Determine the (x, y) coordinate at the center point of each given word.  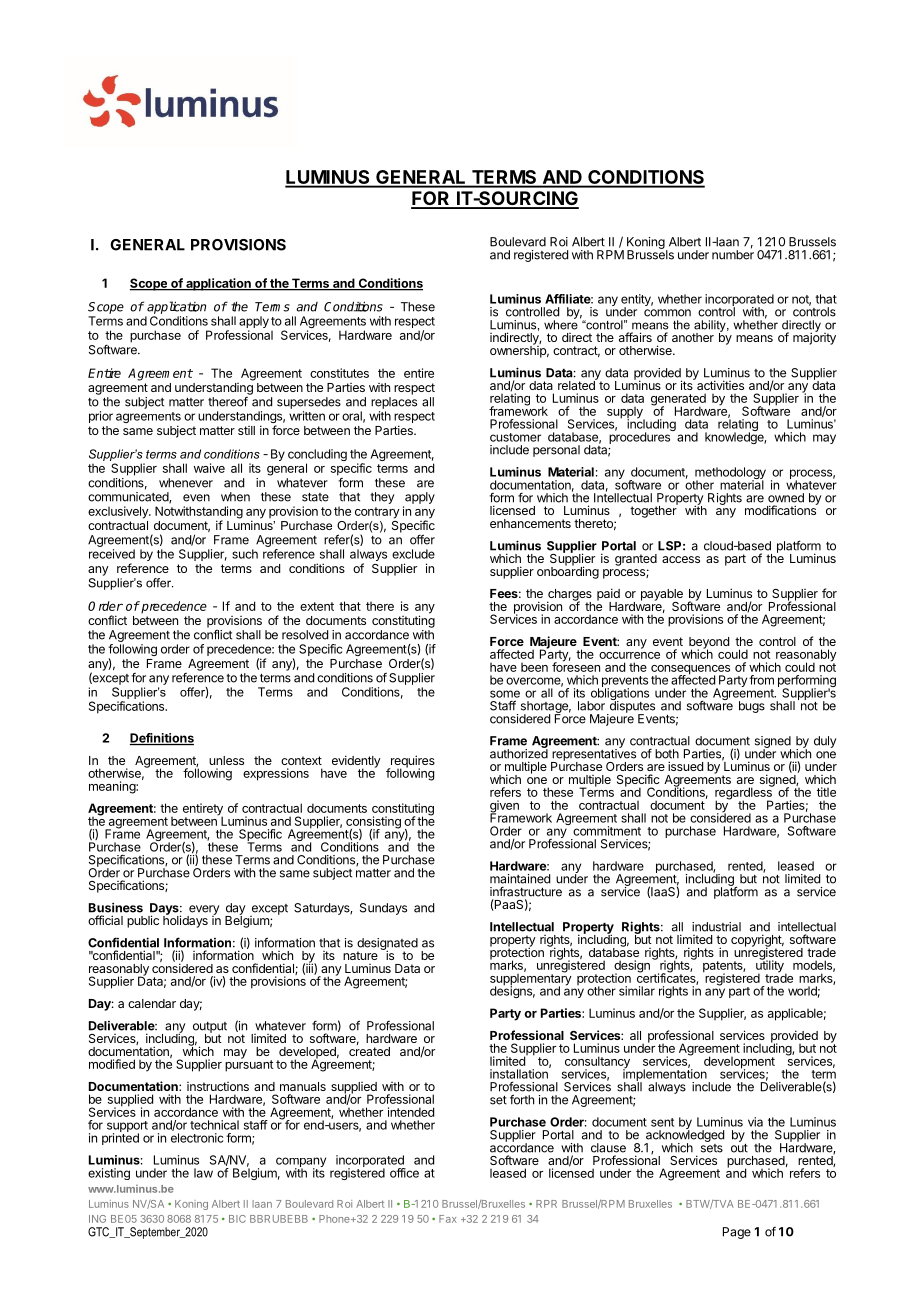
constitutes (339, 373)
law (203, 1173)
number (733, 254)
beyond (709, 644)
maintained (520, 879)
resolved (305, 635)
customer (515, 437)
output (210, 1028)
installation (520, 1073)
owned (786, 498)
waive (209, 468)
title (826, 792)
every (203, 911)
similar (637, 991)
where (561, 324)
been (534, 667)
